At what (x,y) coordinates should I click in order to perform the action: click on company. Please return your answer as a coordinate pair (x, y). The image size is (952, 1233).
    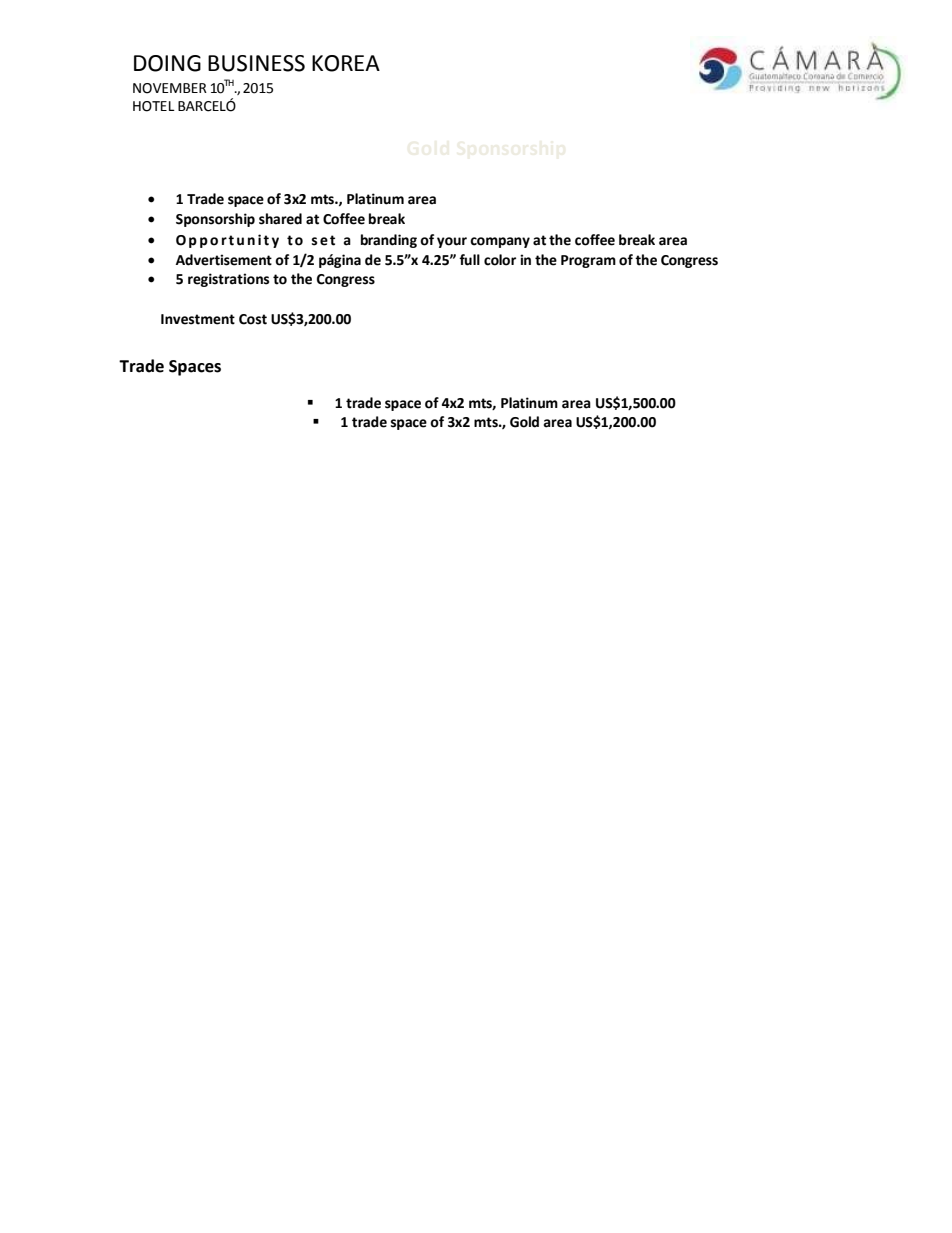
    Looking at the image, I should click on (500, 242).
